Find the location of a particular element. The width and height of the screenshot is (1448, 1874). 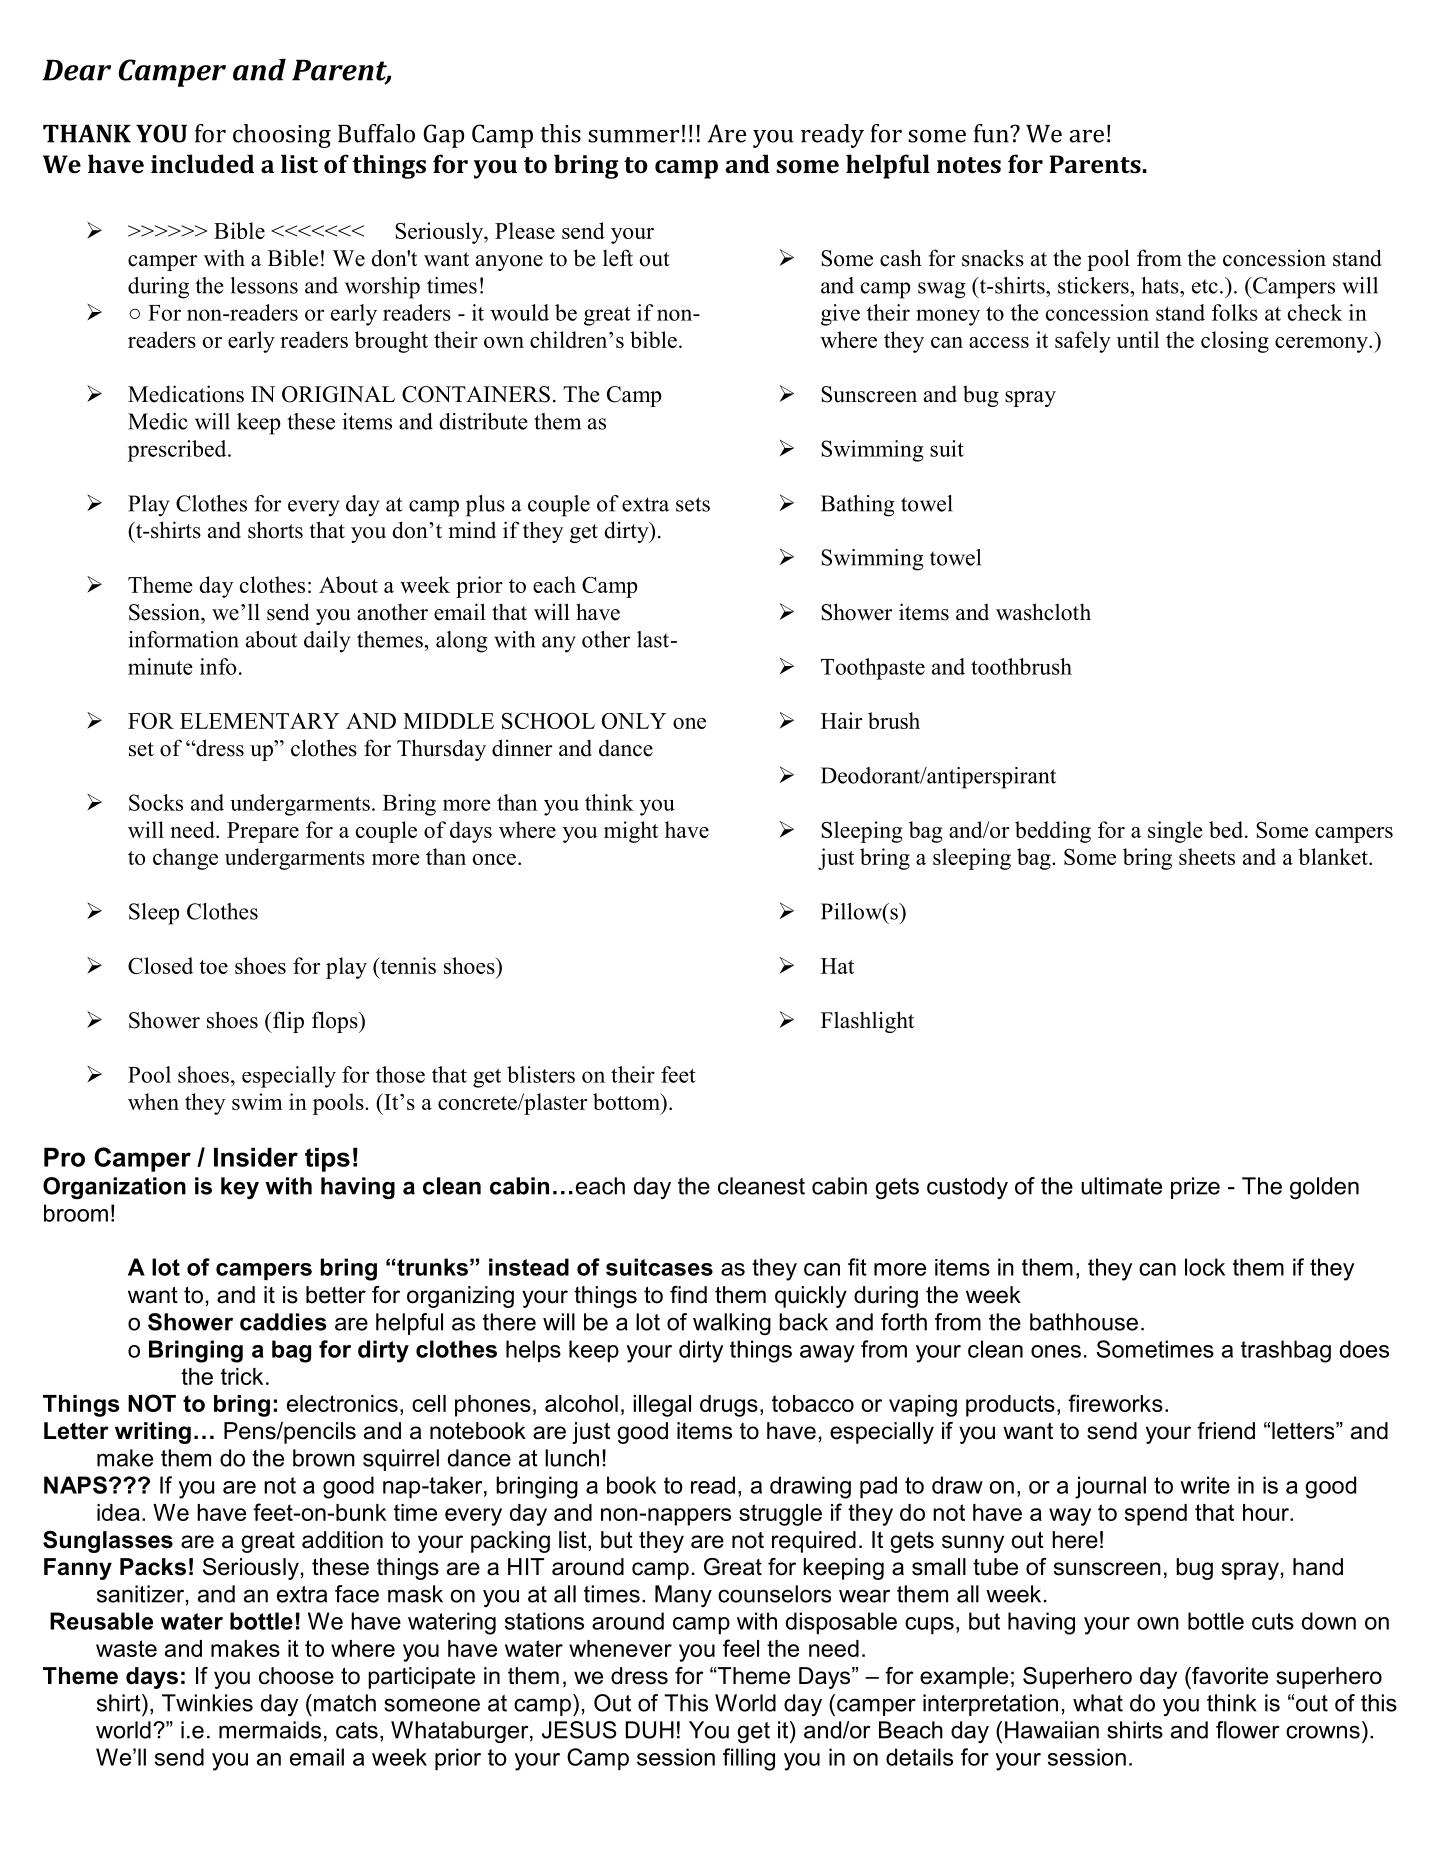

summer is located at coordinates (633, 136).
